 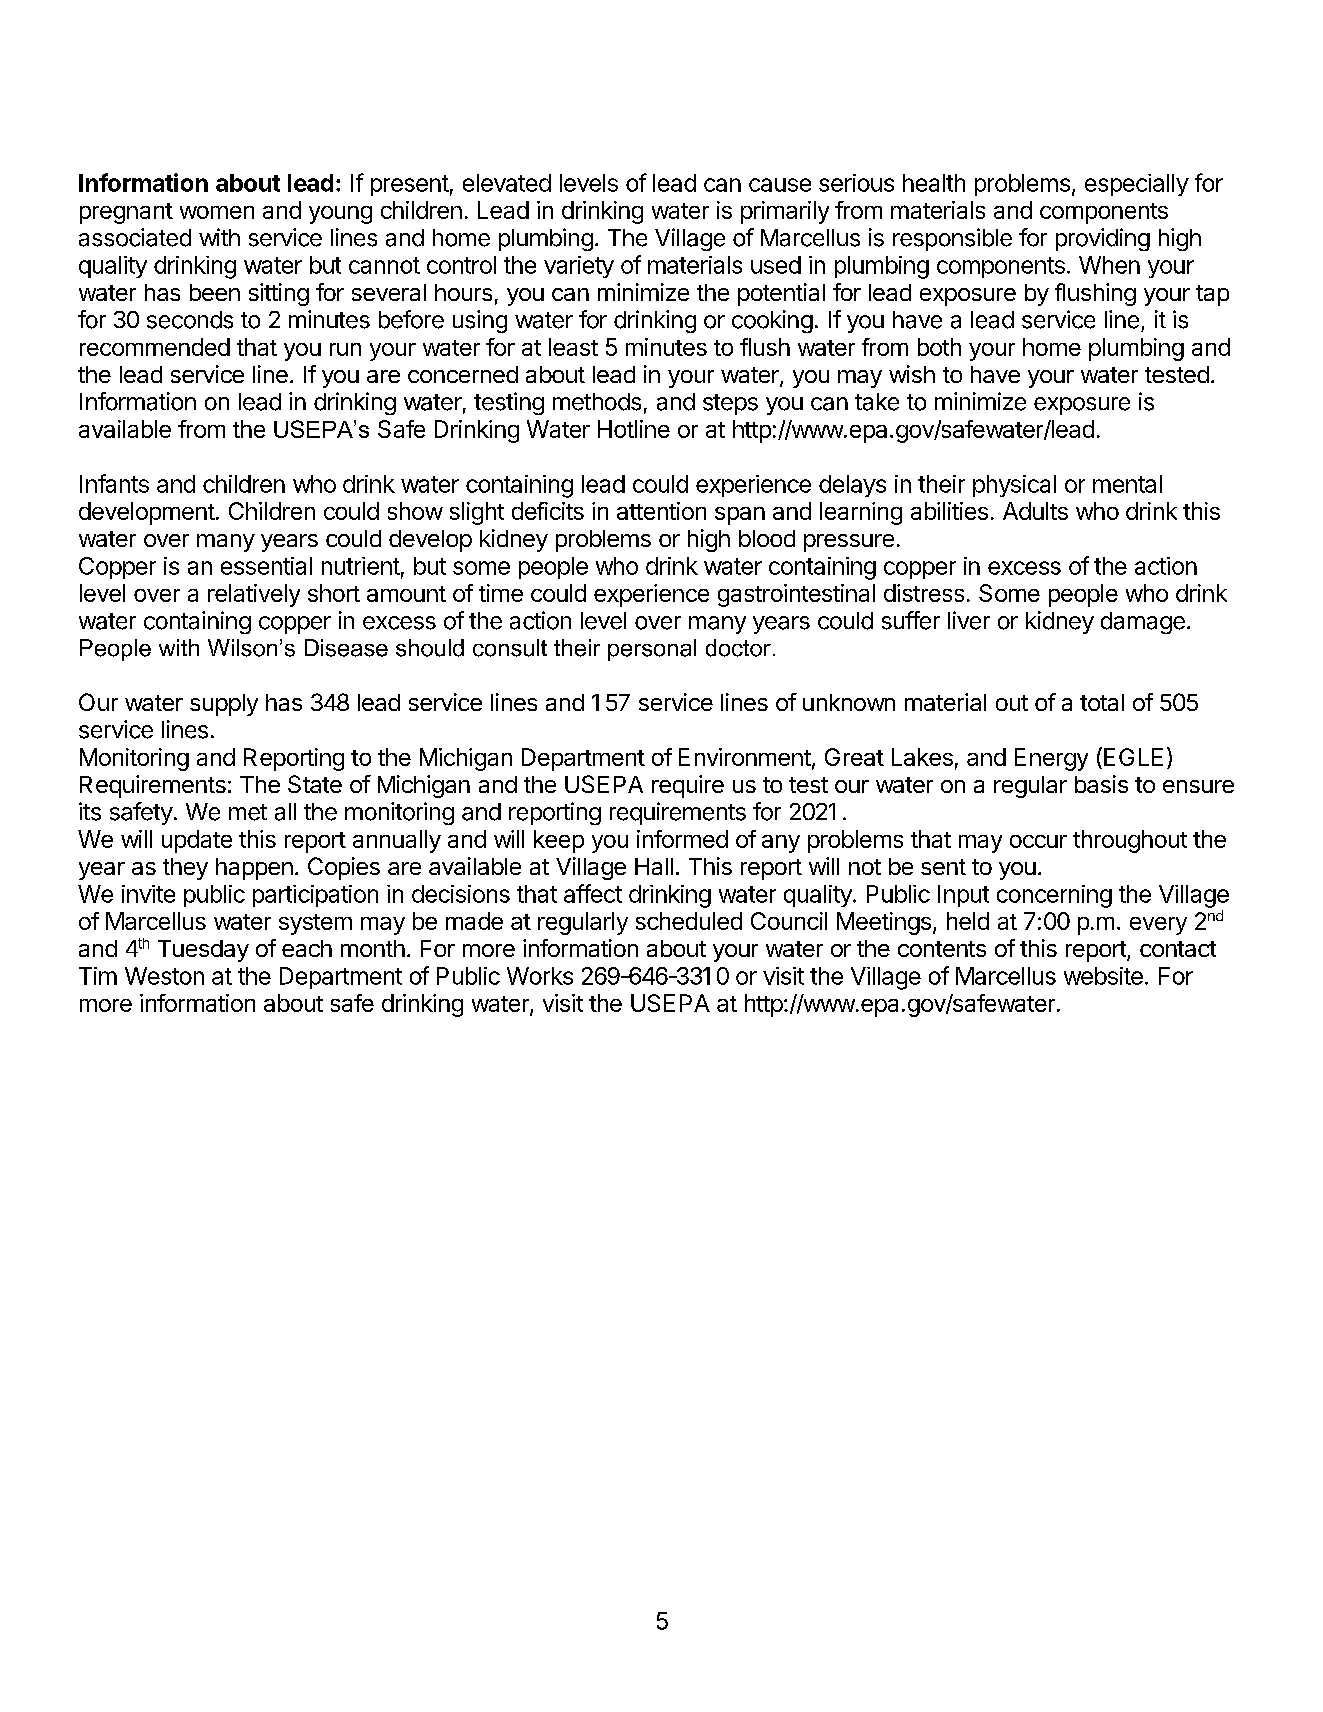 What do you see at coordinates (203, 951) in the screenshot?
I see `Tuesday` at bounding box center [203, 951].
